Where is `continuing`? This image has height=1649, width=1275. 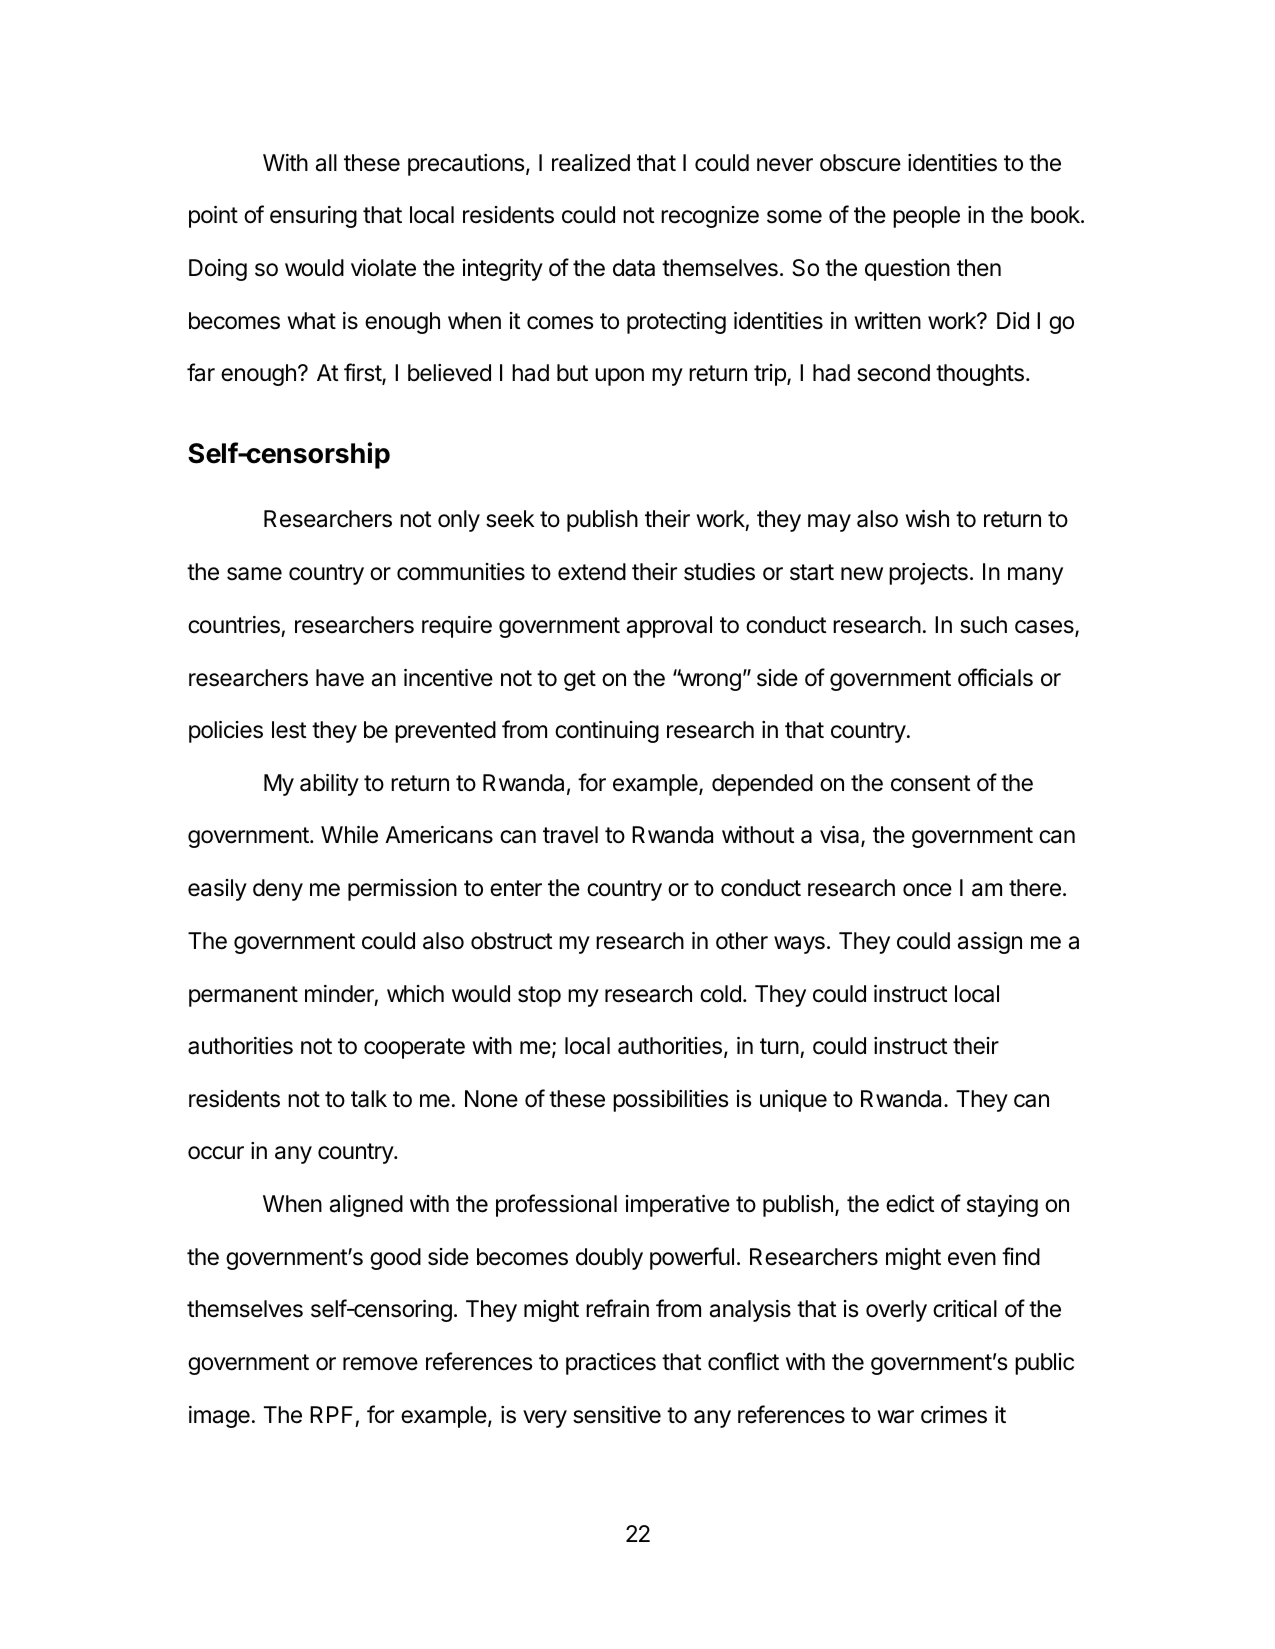 continuing is located at coordinates (607, 732).
